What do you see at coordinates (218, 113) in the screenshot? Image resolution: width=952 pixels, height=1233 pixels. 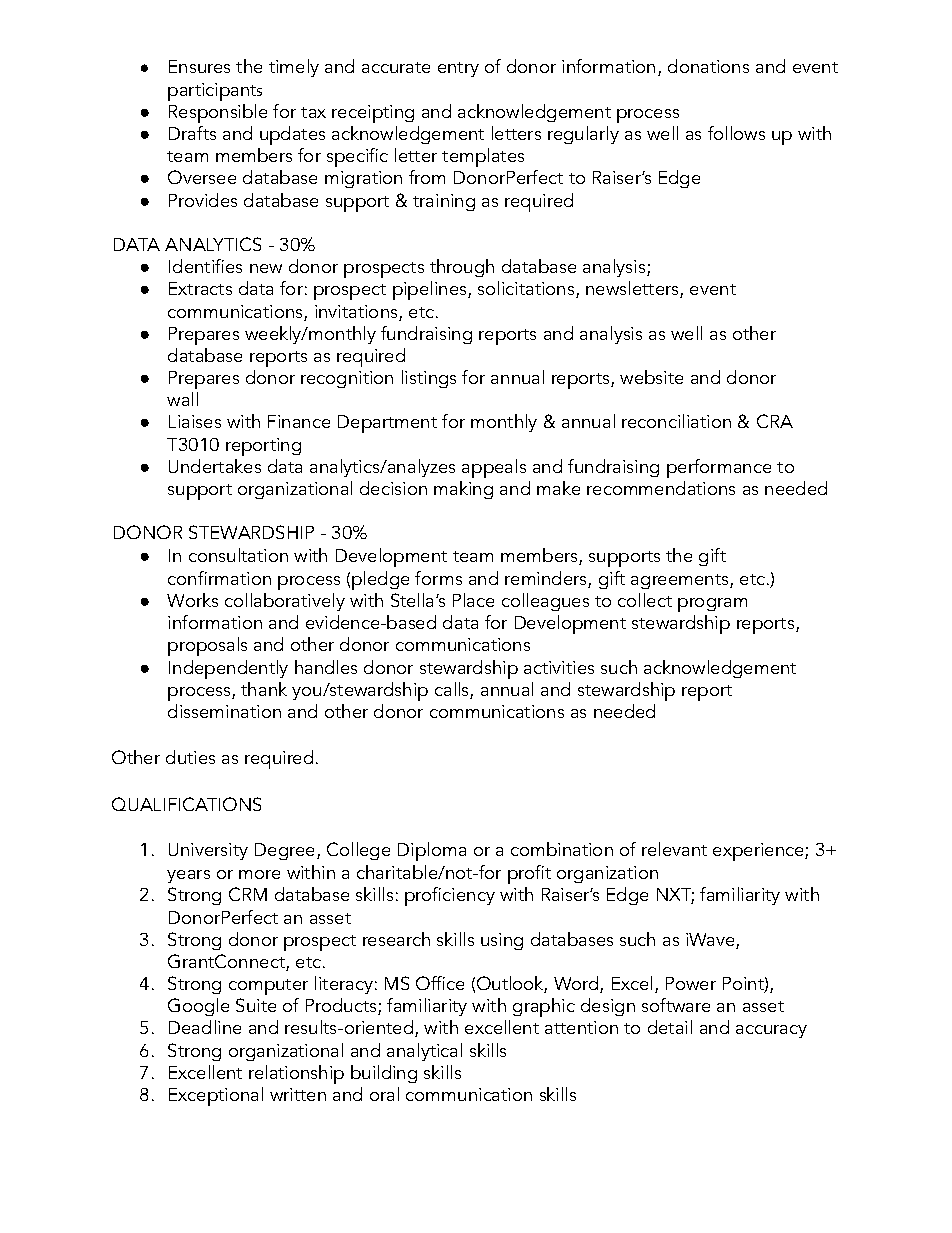 I see `Responsible` at bounding box center [218, 113].
